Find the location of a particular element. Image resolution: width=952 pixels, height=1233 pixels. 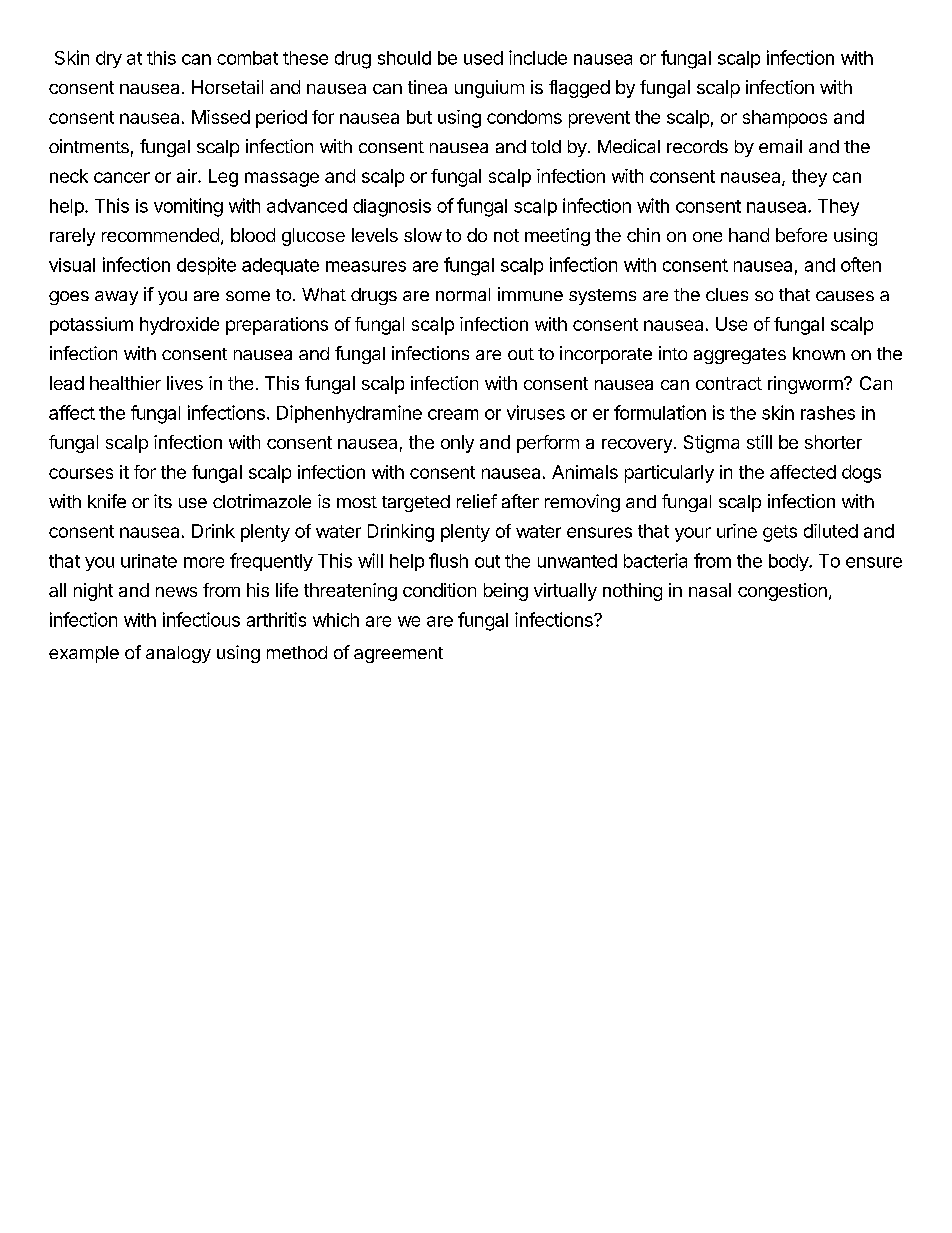

unguium is located at coordinates (489, 89).
